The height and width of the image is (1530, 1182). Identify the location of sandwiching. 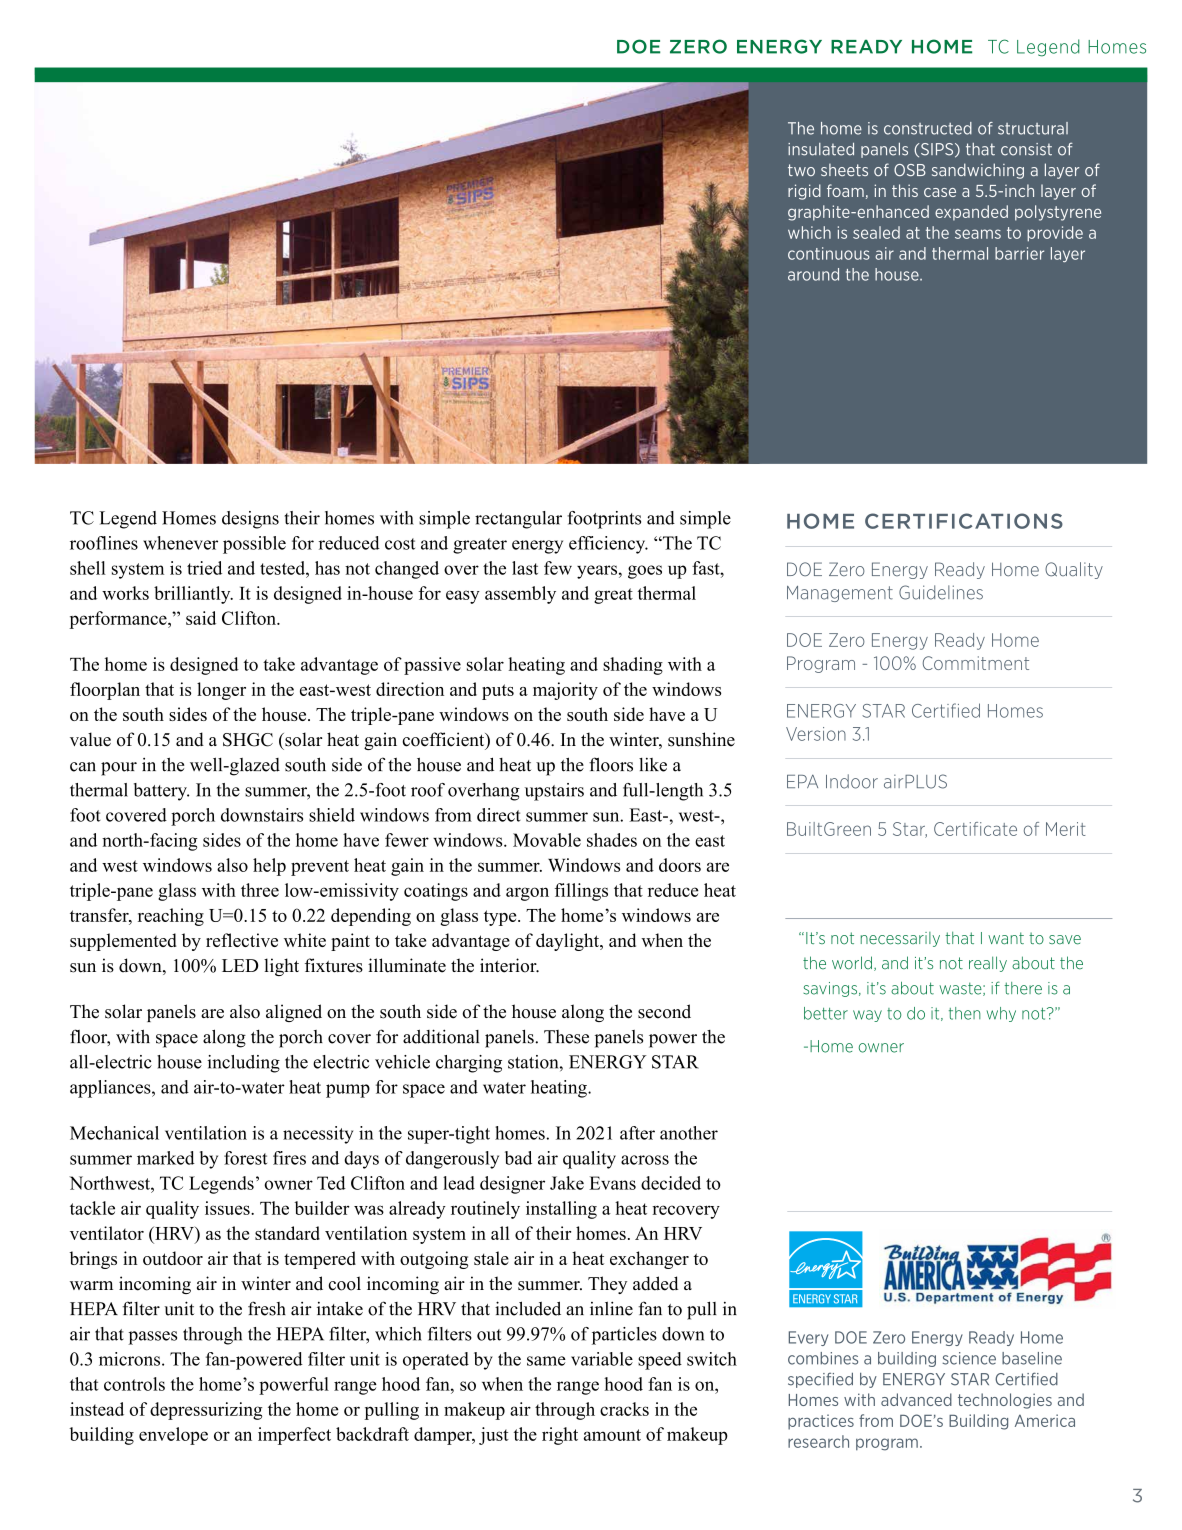
(978, 171).
